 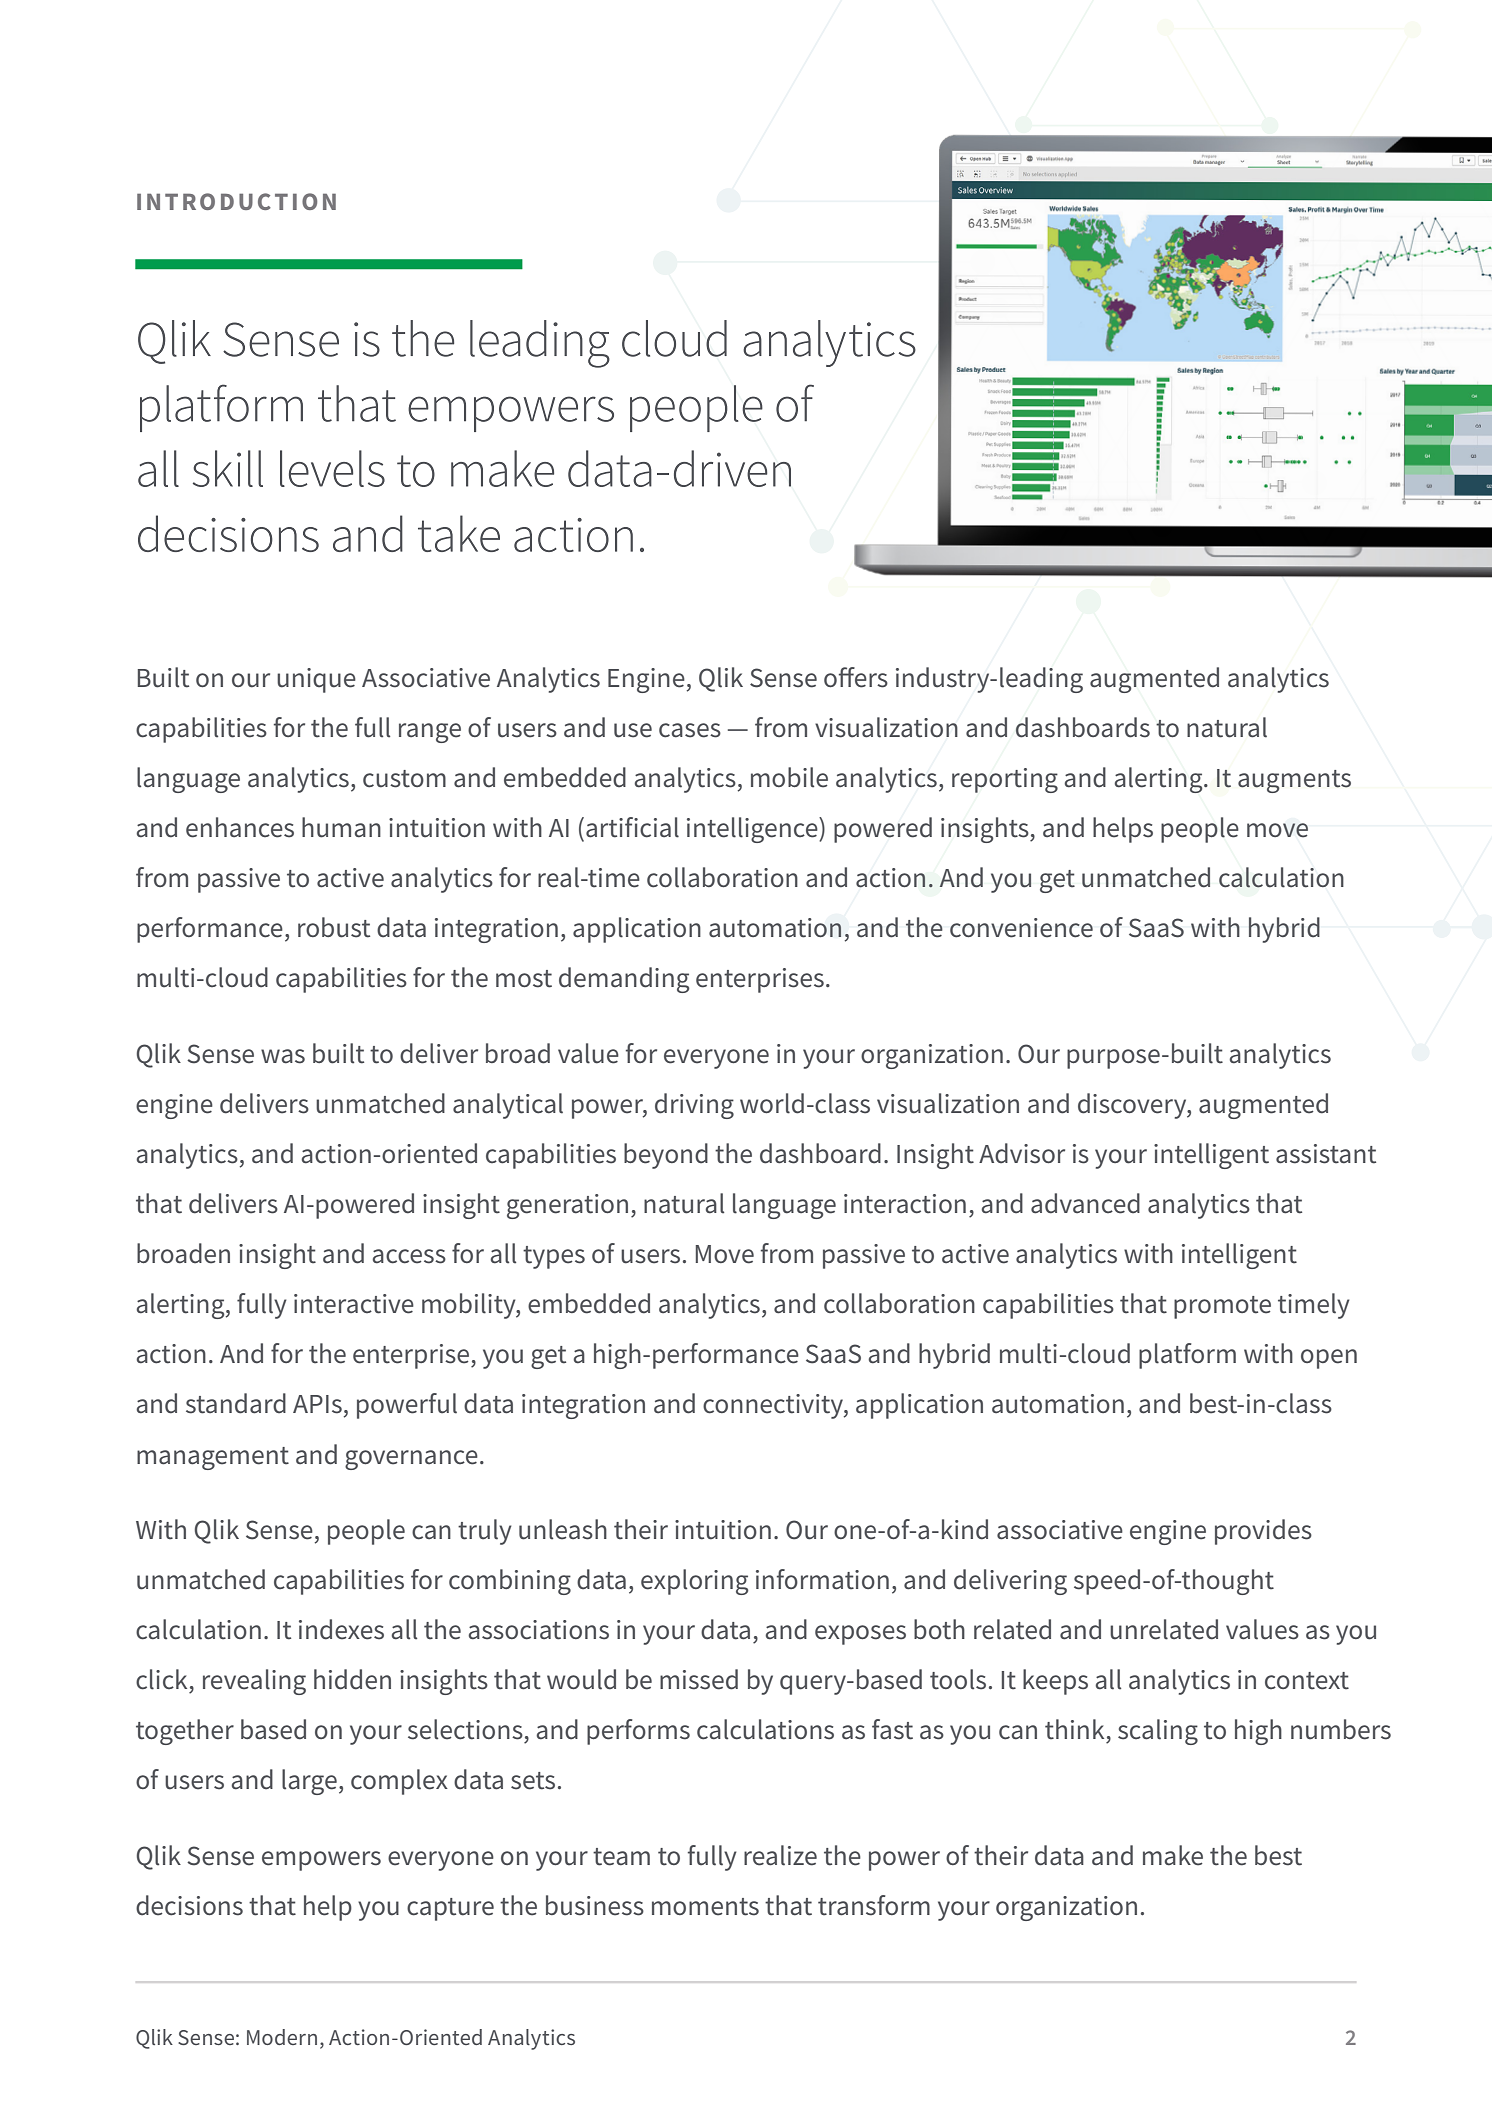 What do you see at coordinates (341, 1629) in the document?
I see `indexes` at bounding box center [341, 1629].
